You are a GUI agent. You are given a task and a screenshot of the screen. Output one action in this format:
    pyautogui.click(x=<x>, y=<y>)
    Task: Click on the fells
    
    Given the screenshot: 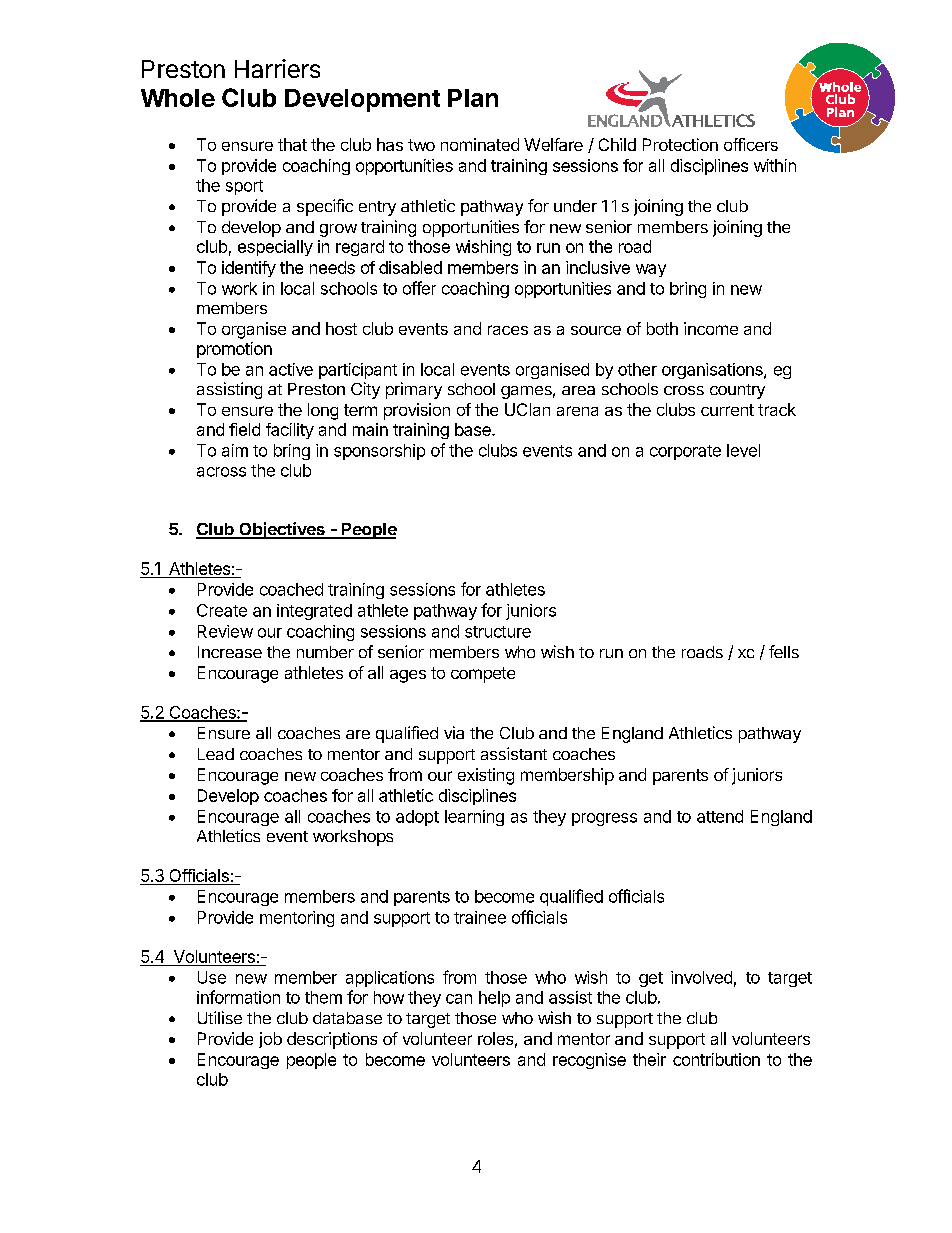 What is the action you would take?
    pyautogui.click(x=784, y=651)
